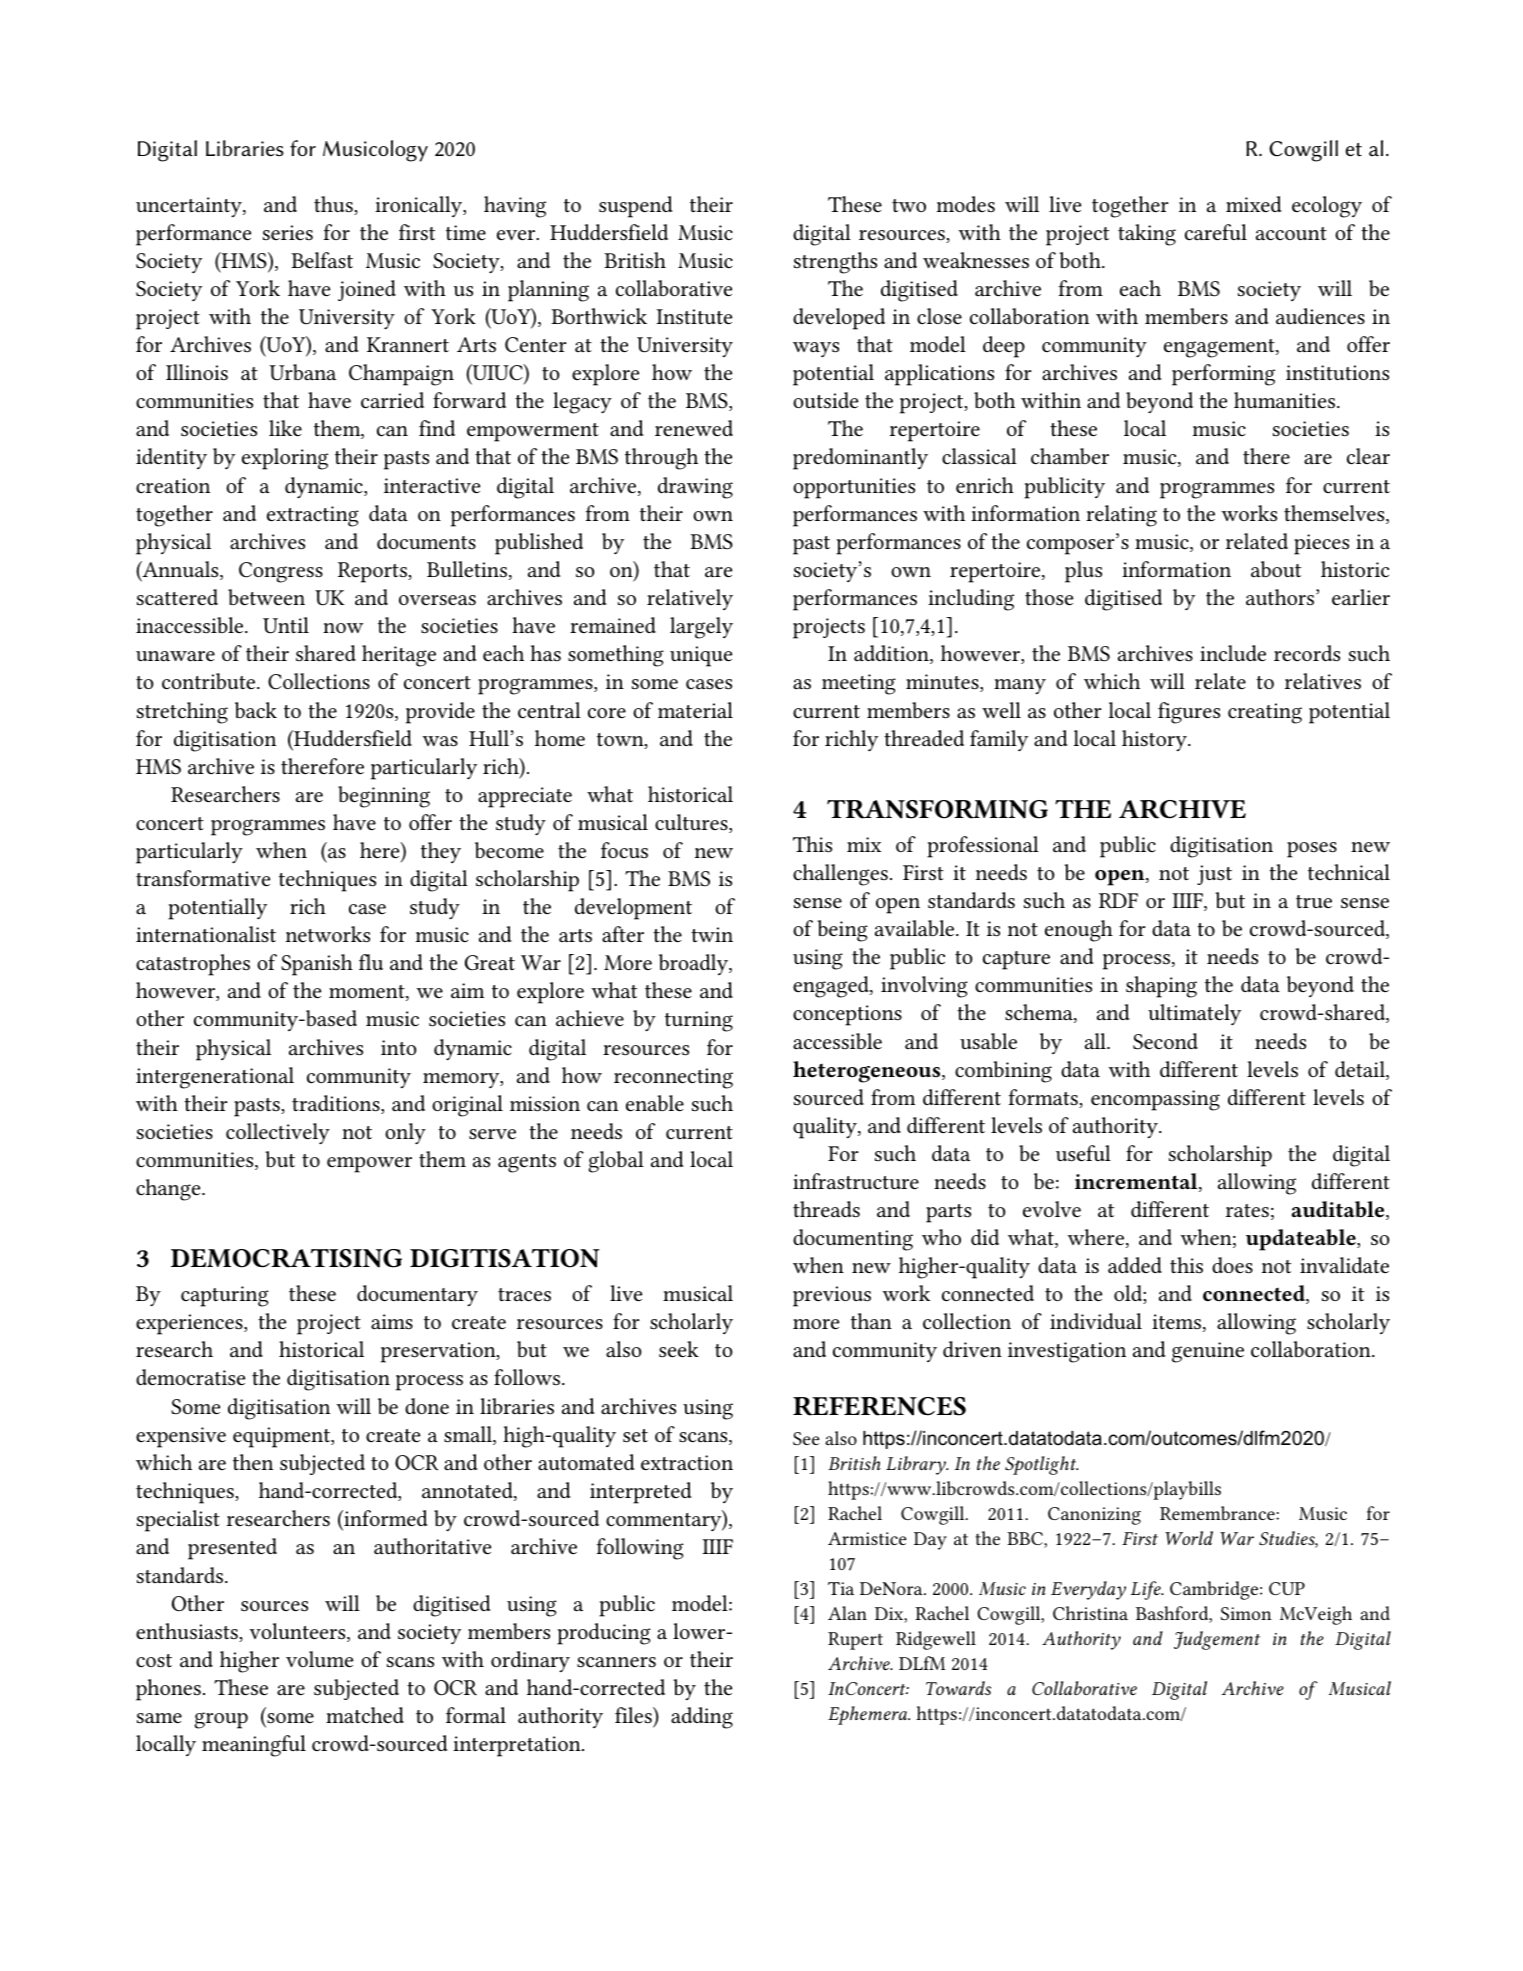  I want to click on Spanish, so click(317, 965).
